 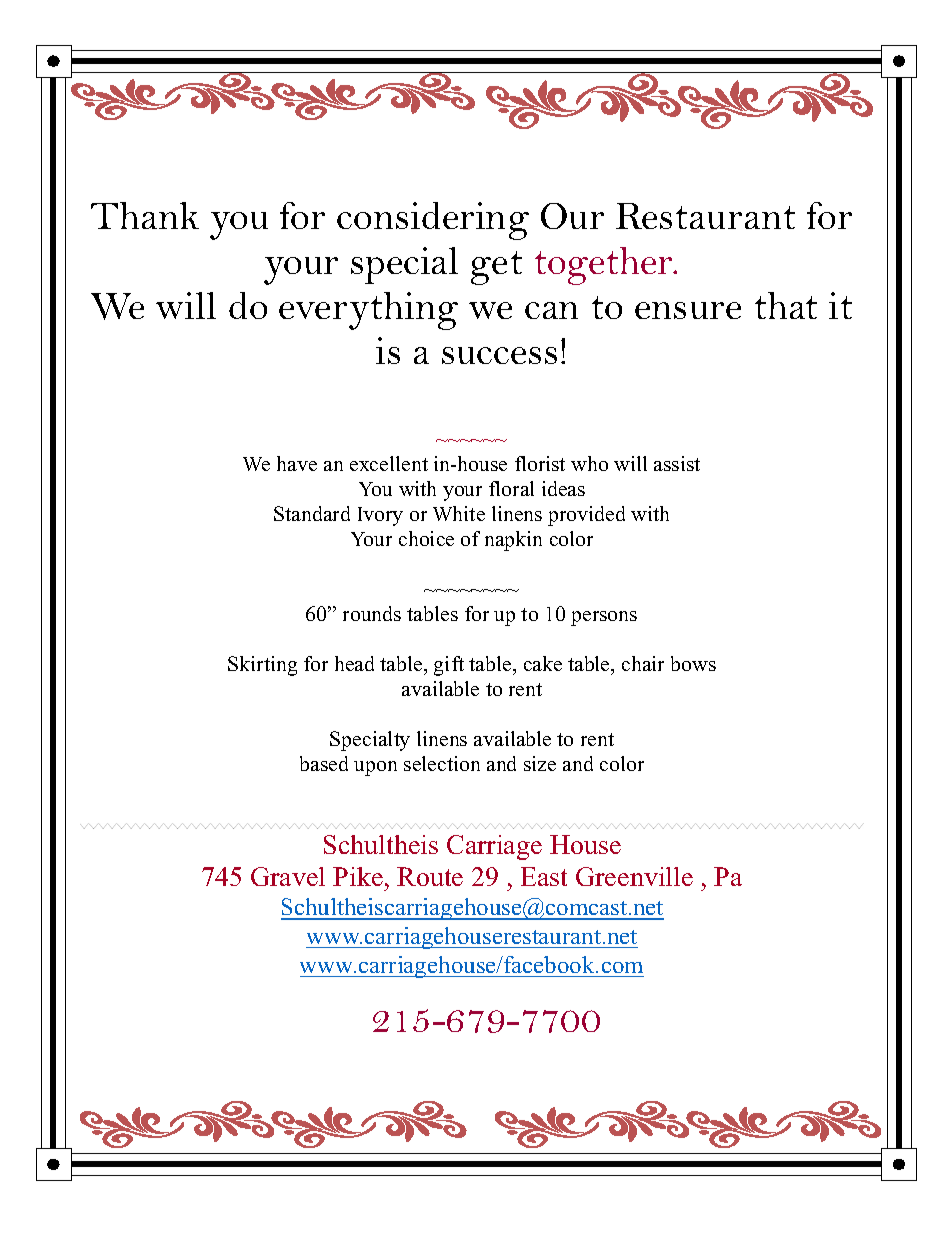 What do you see at coordinates (145, 215) in the image?
I see `Thank` at bounding box center [145, 215].
